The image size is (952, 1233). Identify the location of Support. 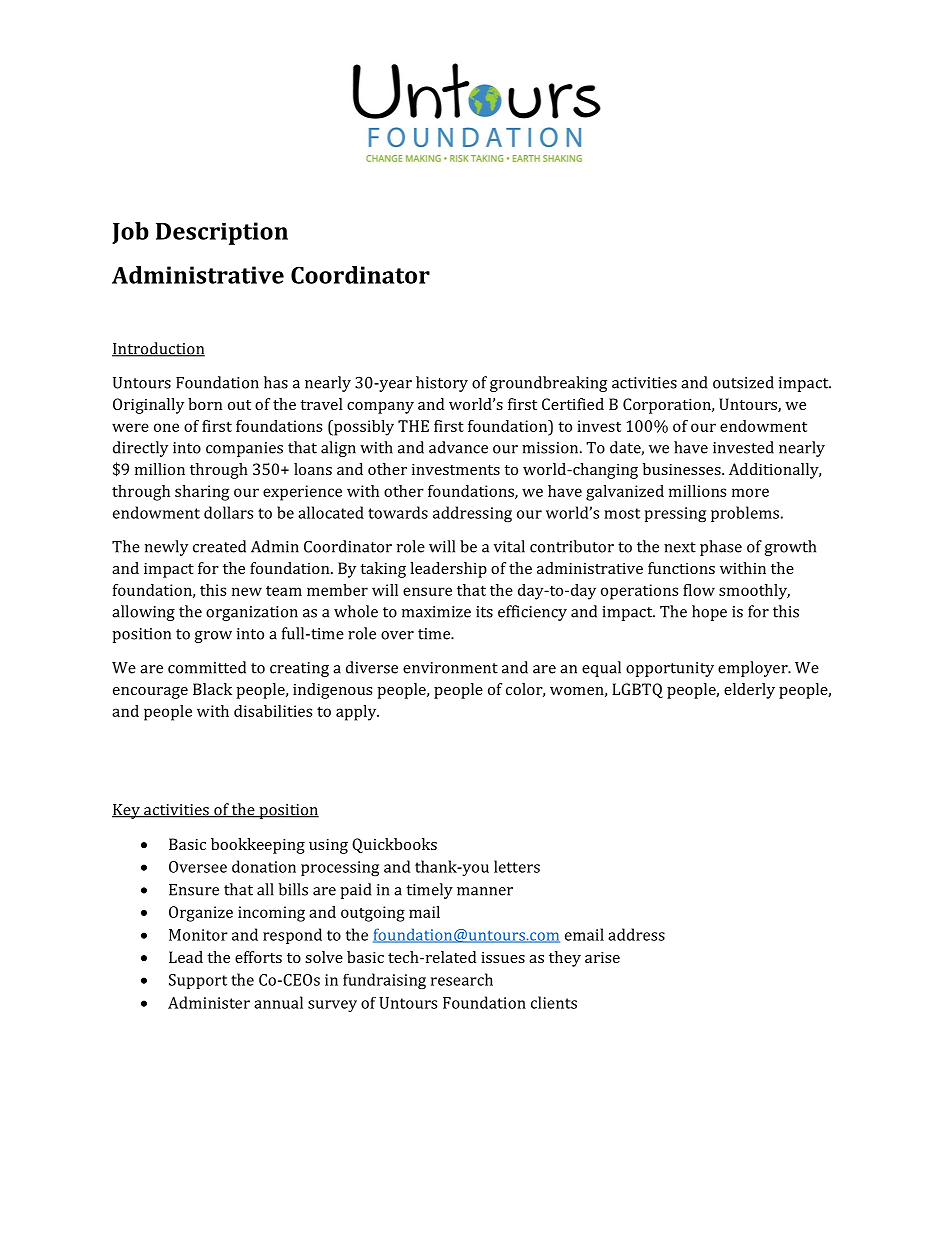
(198, 981).
